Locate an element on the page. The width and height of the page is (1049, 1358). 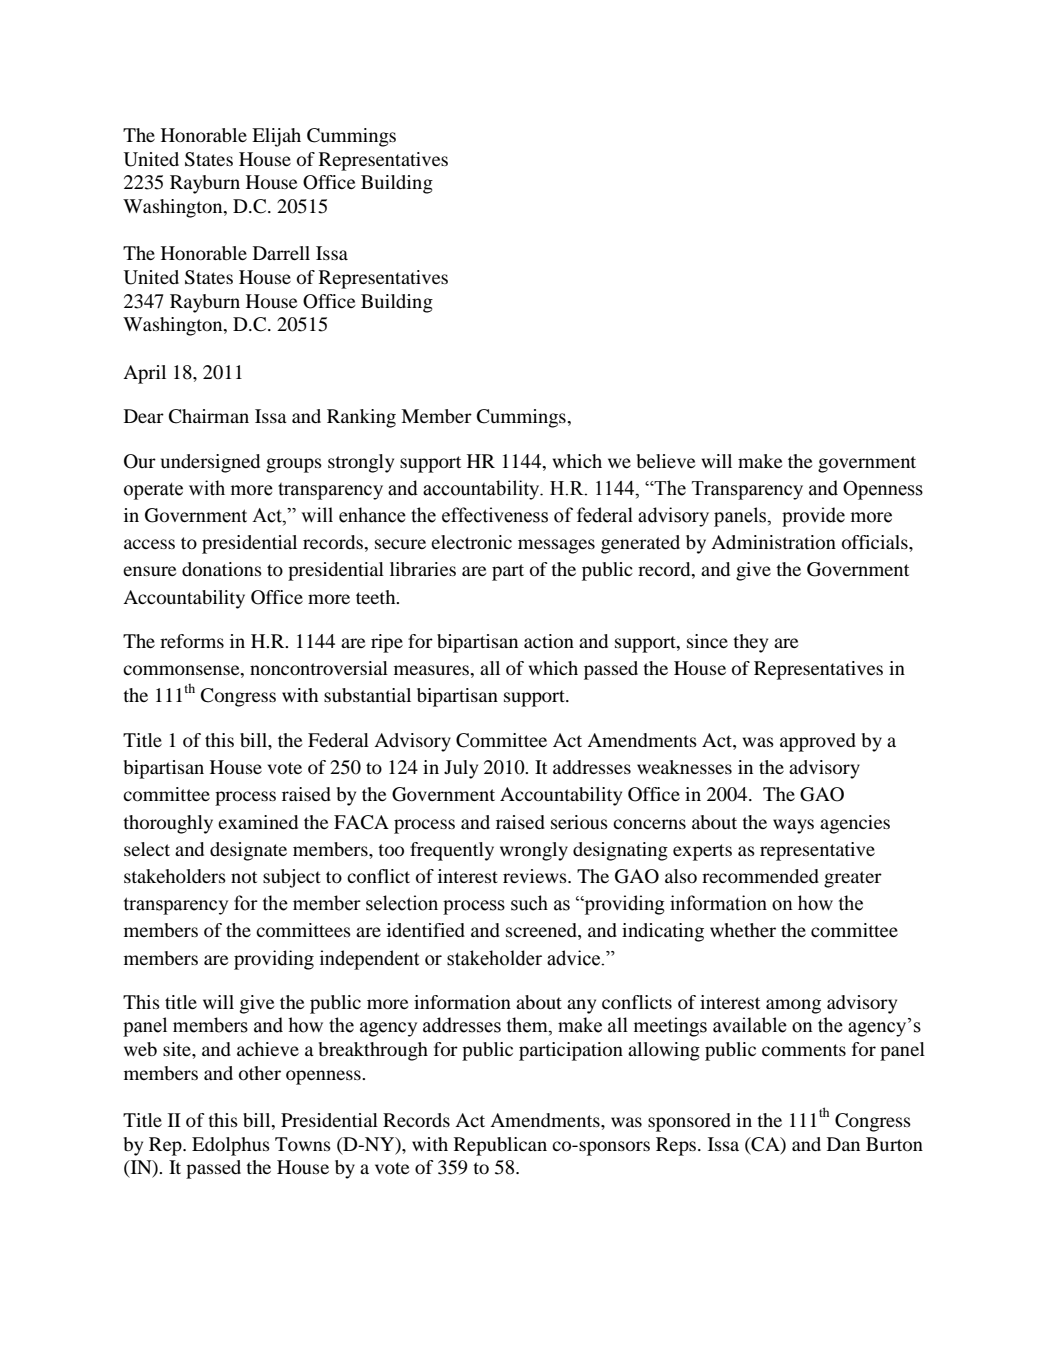
them is located at coordinates (528, 1026).
